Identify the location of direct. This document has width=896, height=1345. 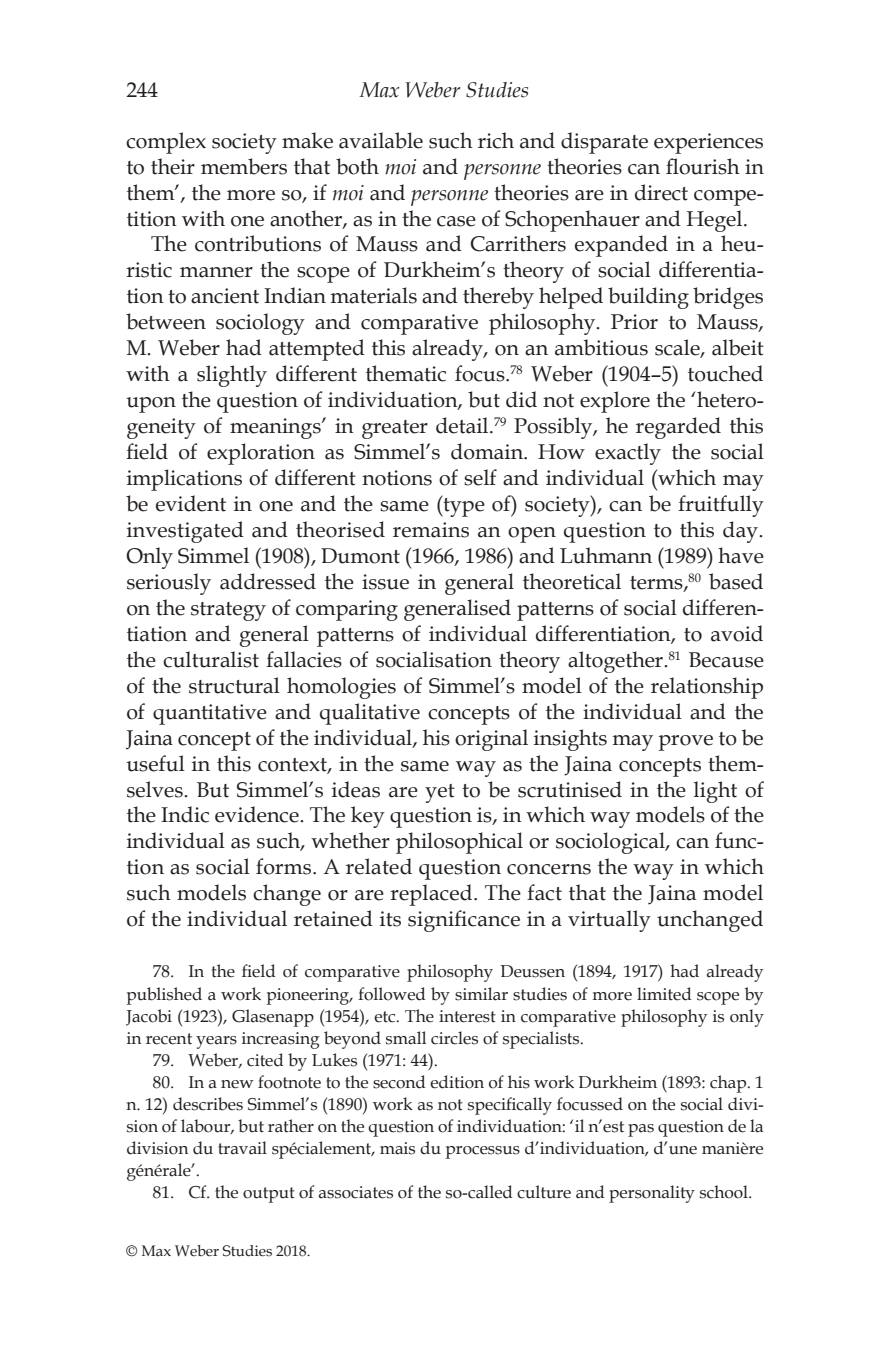
(661, 192).
